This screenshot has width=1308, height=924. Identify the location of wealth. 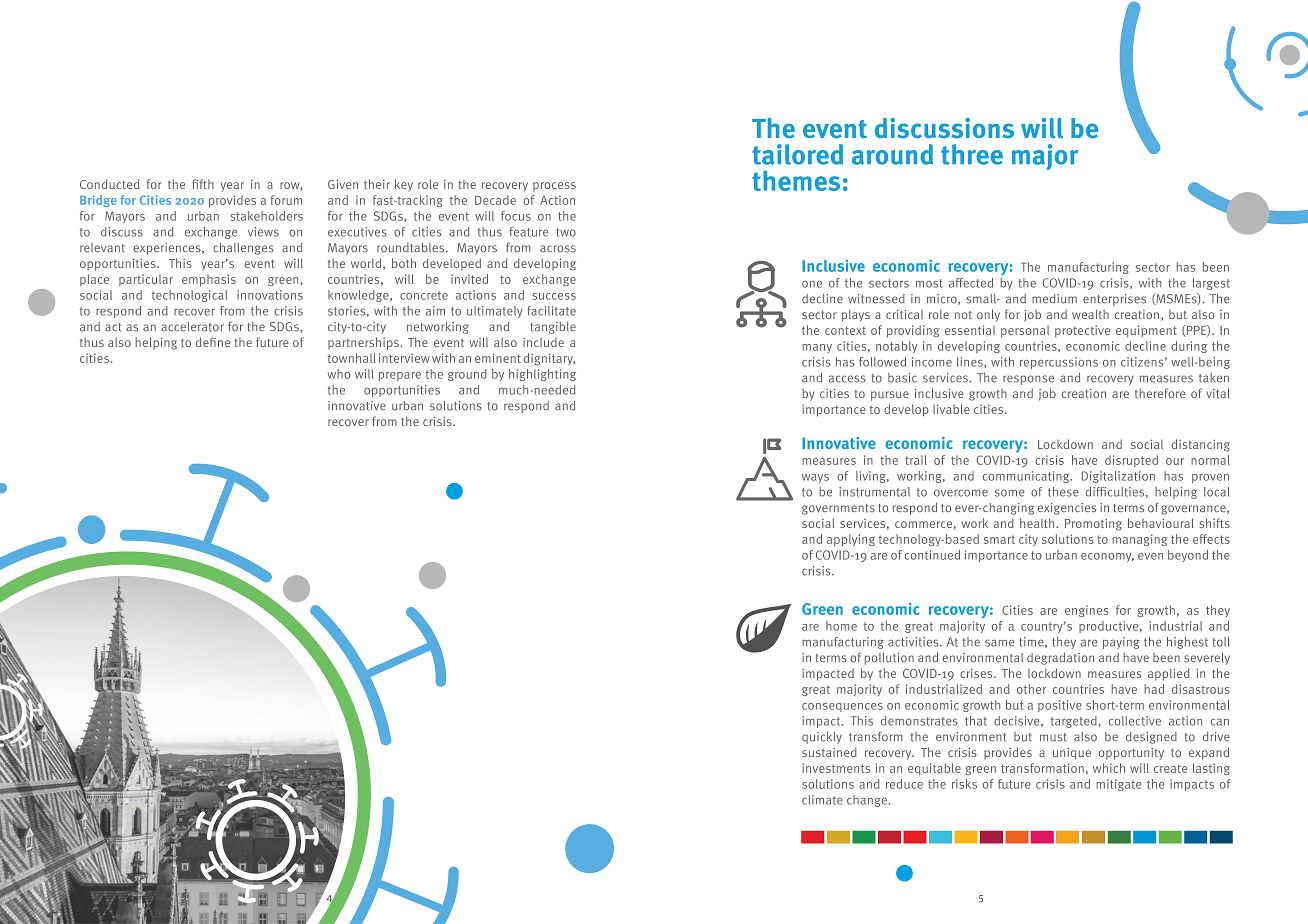
(1090, 314).
